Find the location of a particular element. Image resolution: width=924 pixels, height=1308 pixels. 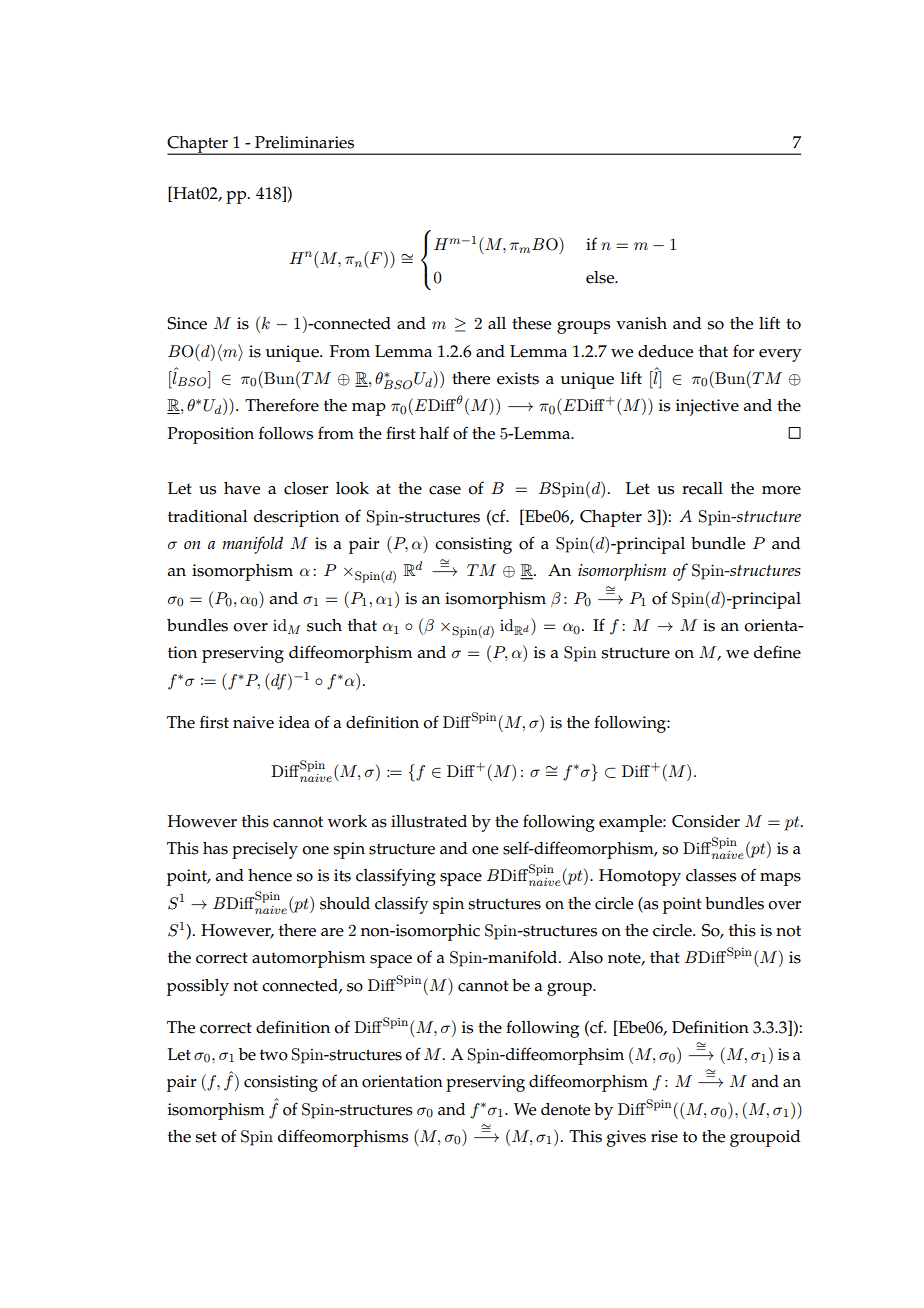

vanish is located at coordinates (641, 323).
